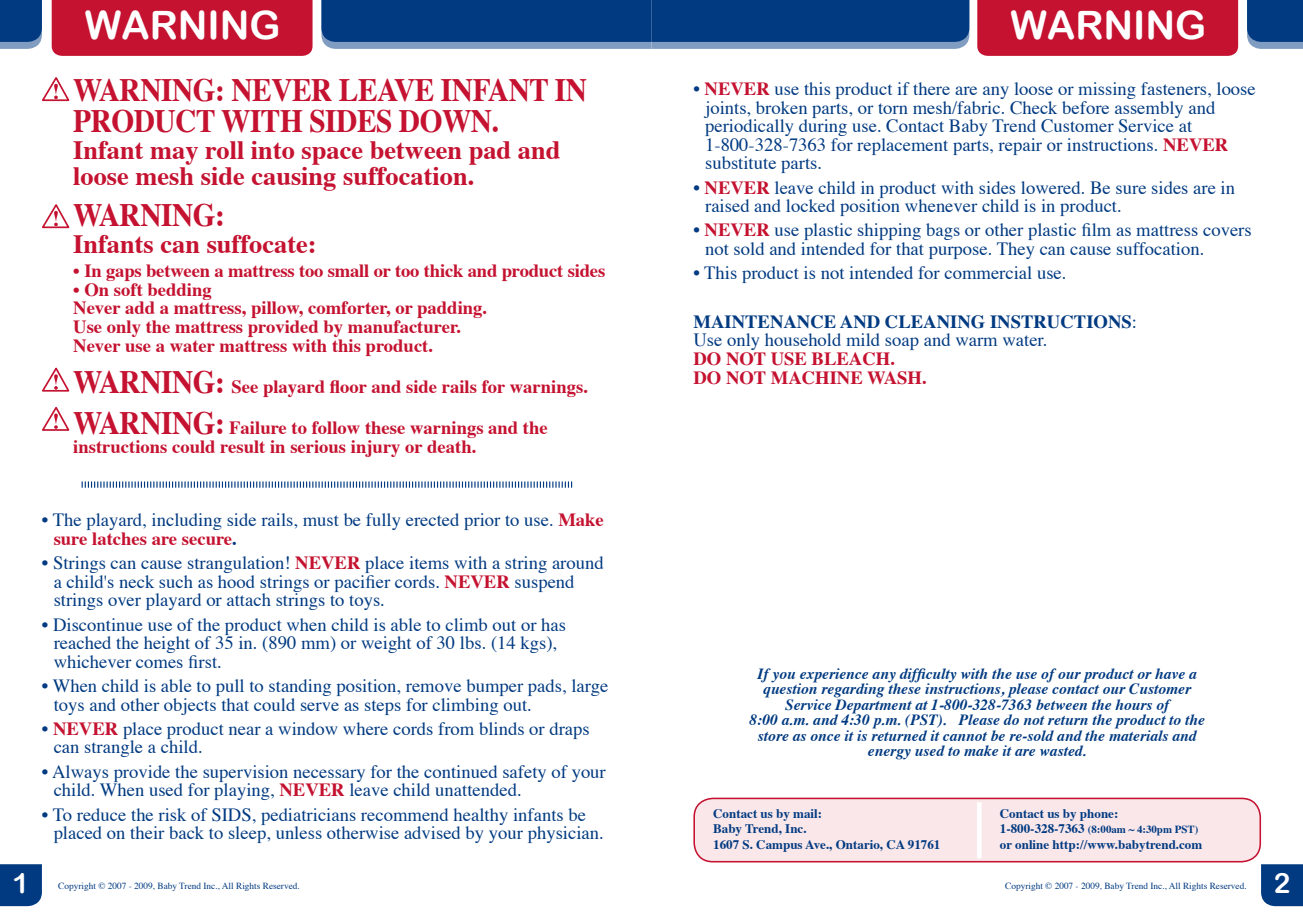  What do you see at coordinates (1033, 108) in the image?
I see `Check` at bounding box center [1033, 108].
